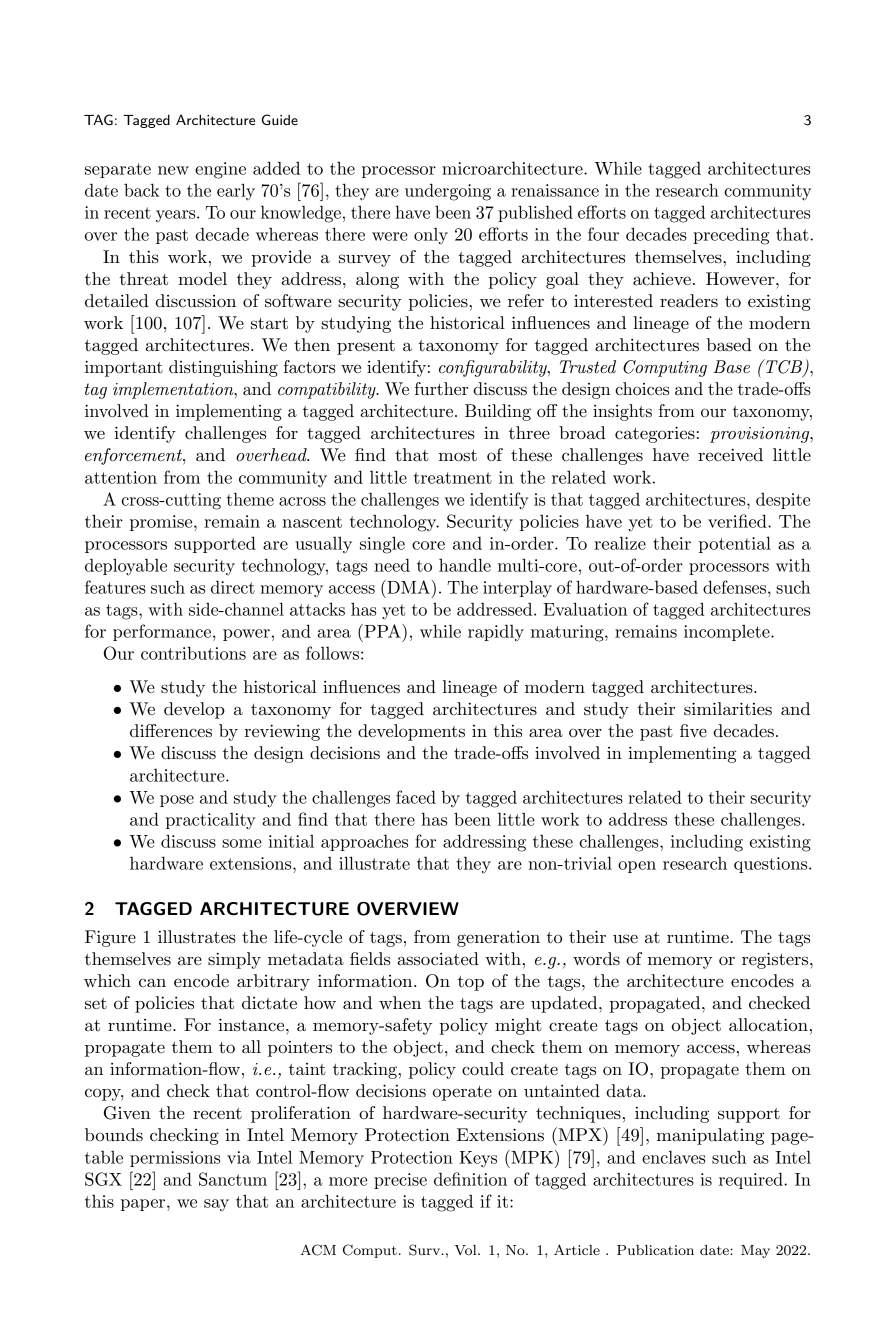  Describe the element at coordinates (173, 170) in the screenshot. I see `new` at that location.
